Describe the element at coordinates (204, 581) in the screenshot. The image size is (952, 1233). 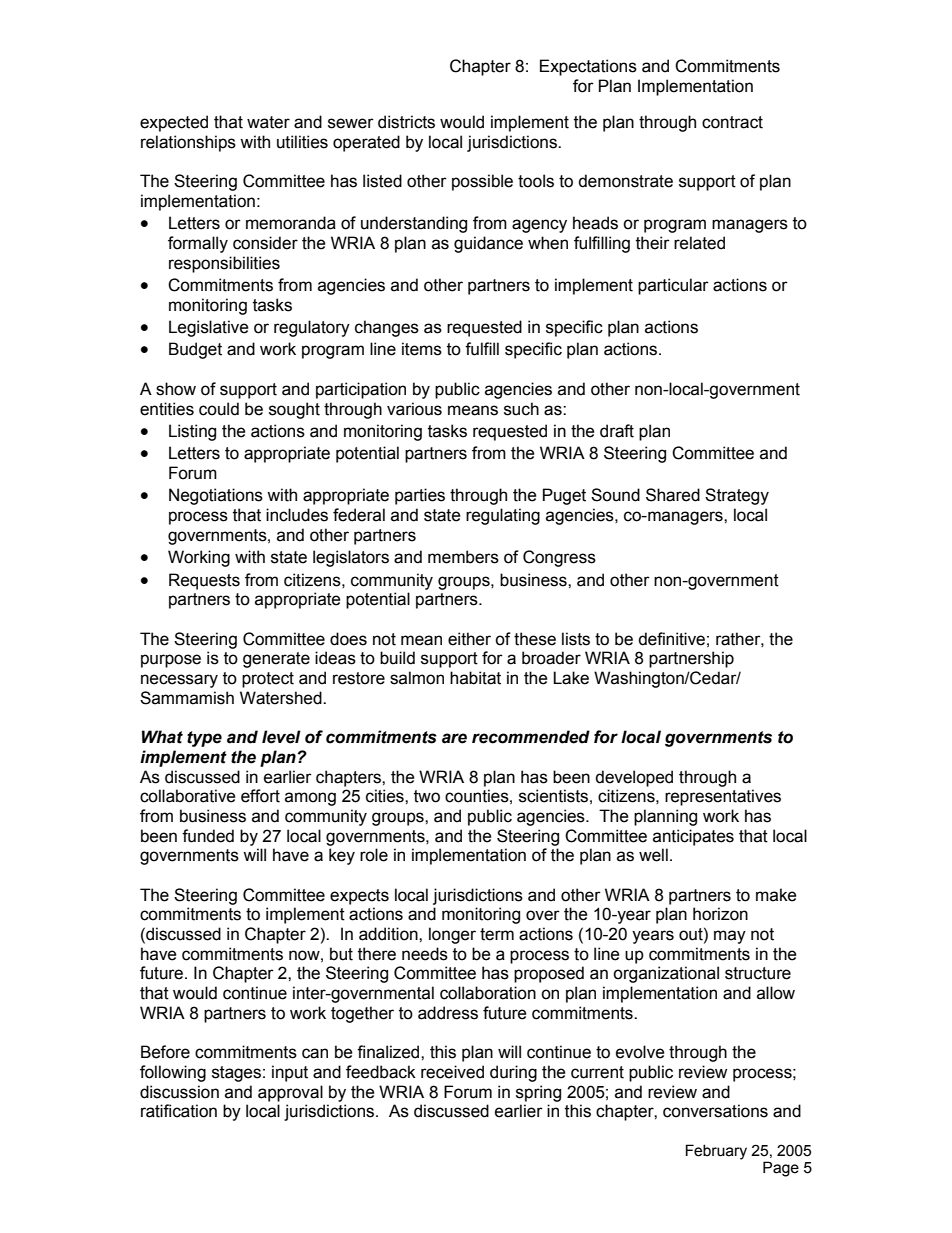
I see `Requests` at that location.
